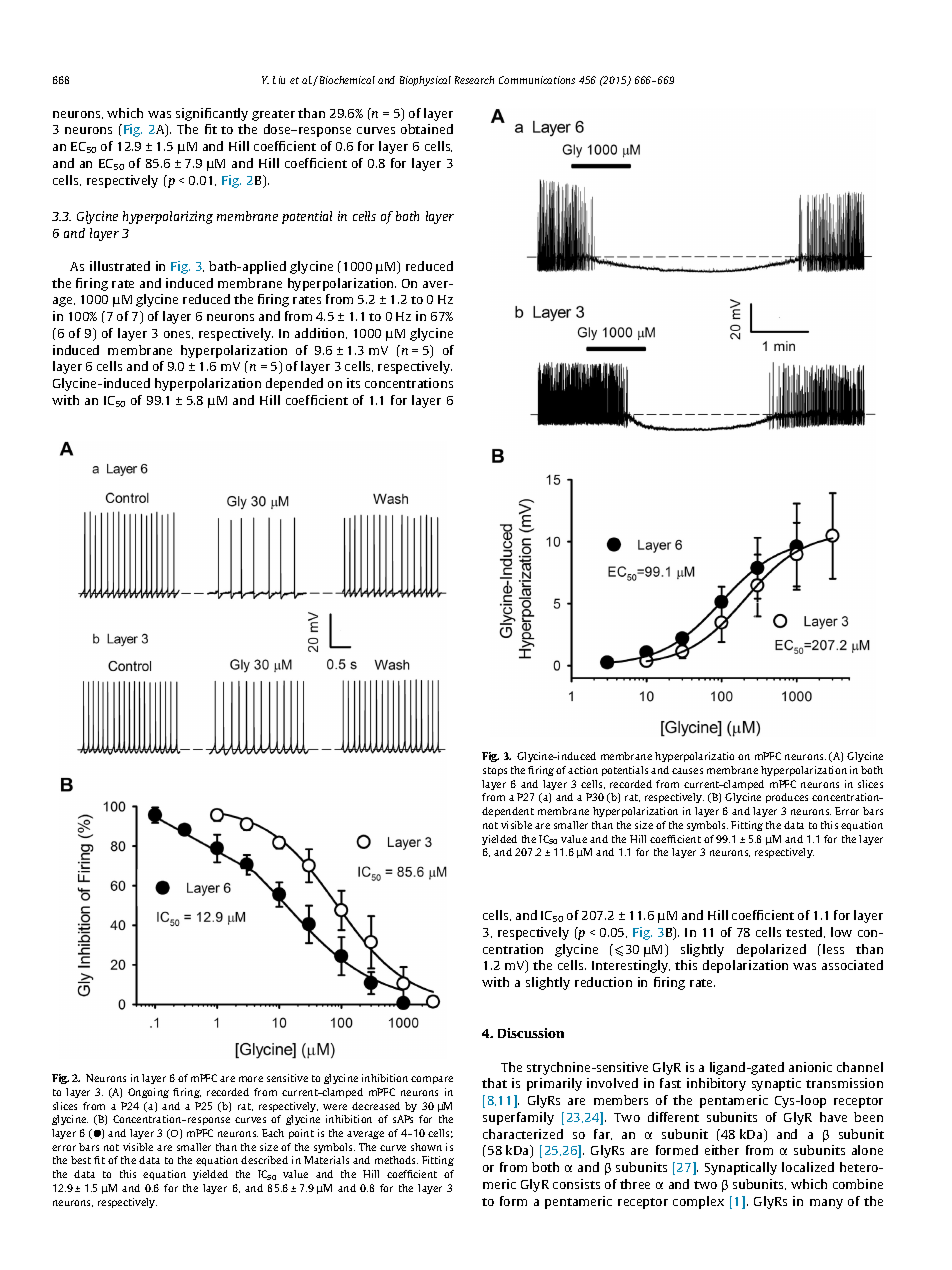 This screenshot has height=1270, width=952. I want to click on obtained, so click(427, 129).
